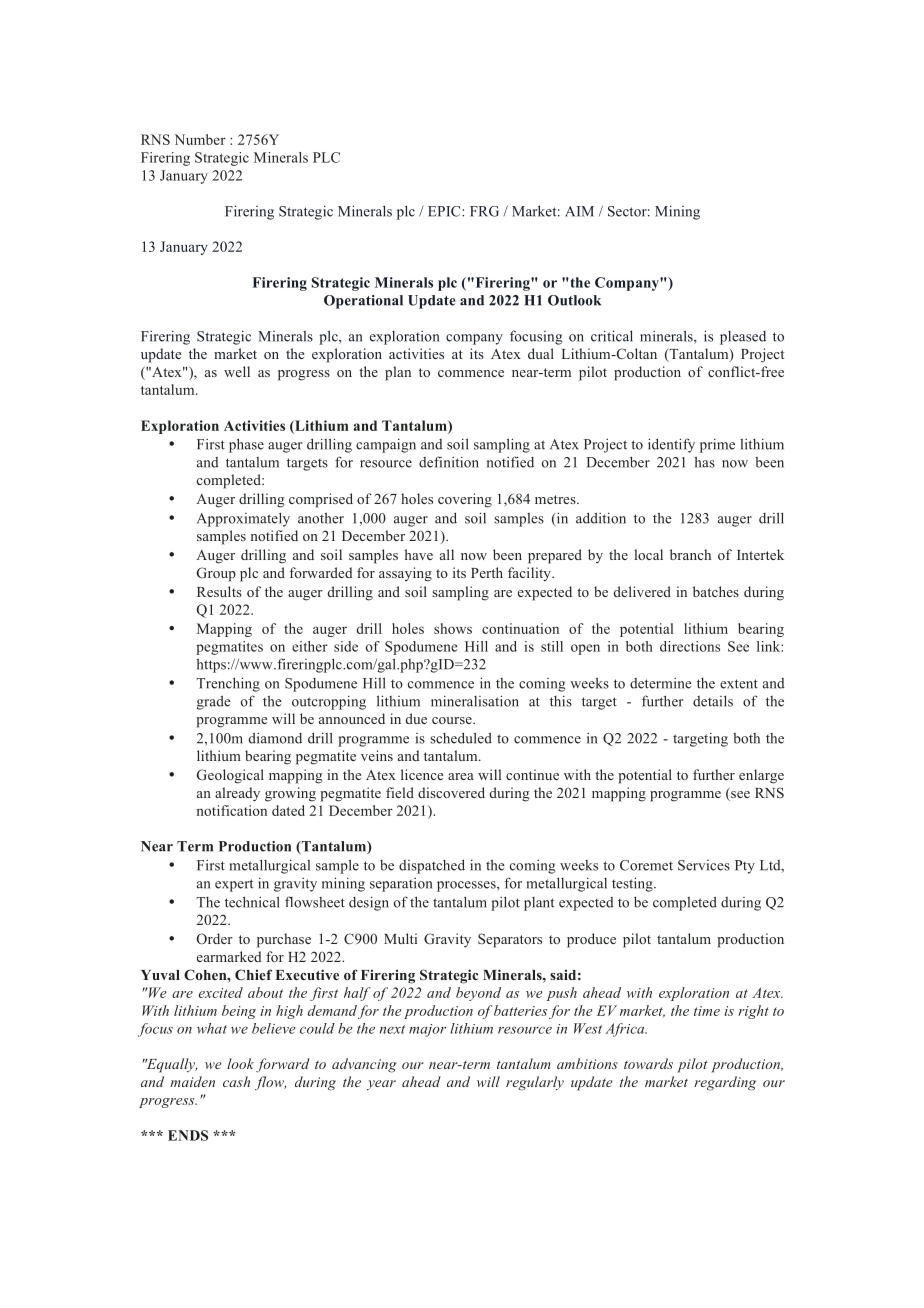  I want to click on EPIC, so click(445, 211).
